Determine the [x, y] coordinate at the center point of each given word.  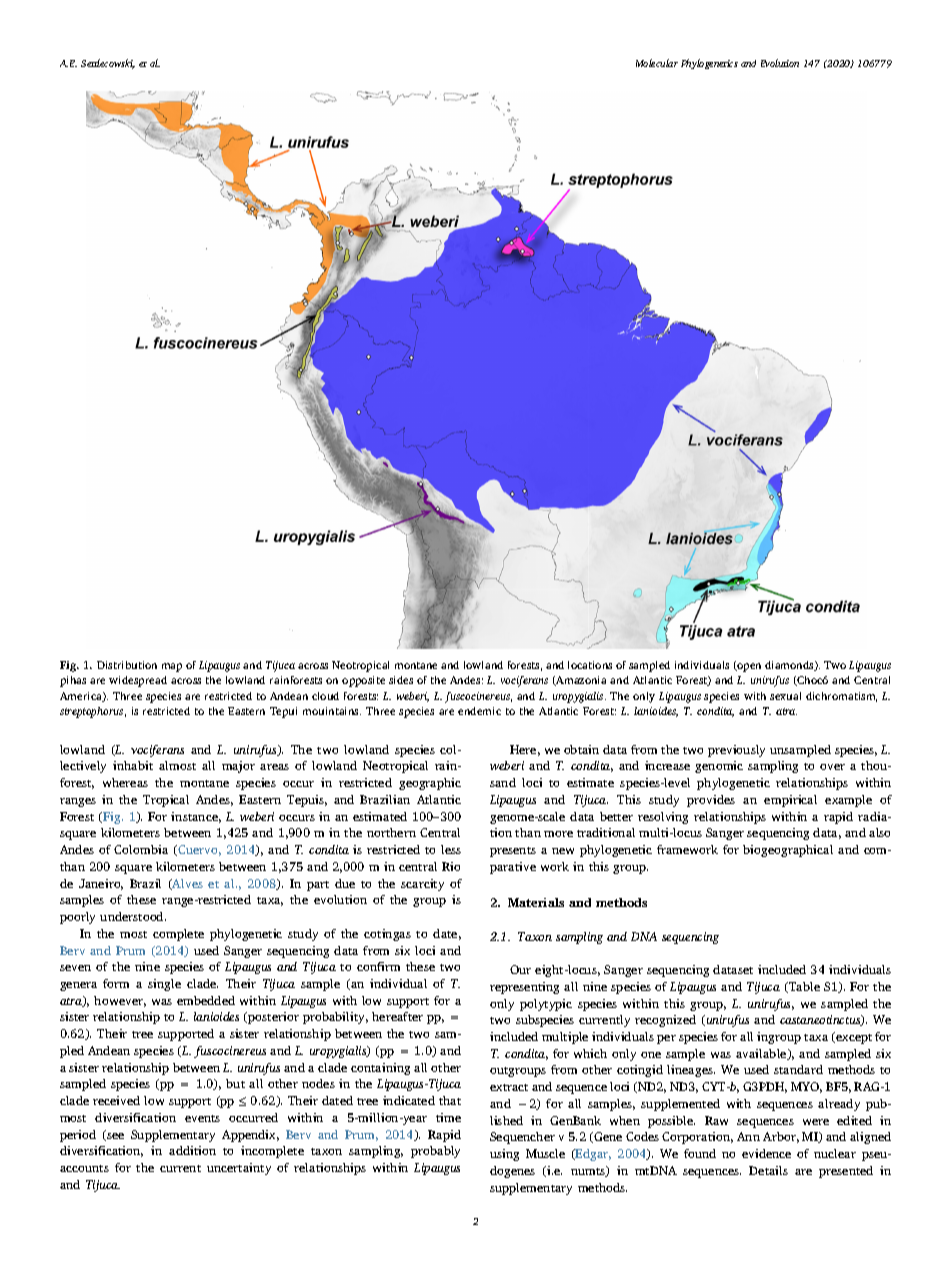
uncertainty [239, 1169]
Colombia [141, 849]
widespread [138, 681]
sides [401, 680]
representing [524, 988]
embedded [206, 1000]
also [879, 832]
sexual [785, 696]
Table [803, 987]
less [451, 849]
